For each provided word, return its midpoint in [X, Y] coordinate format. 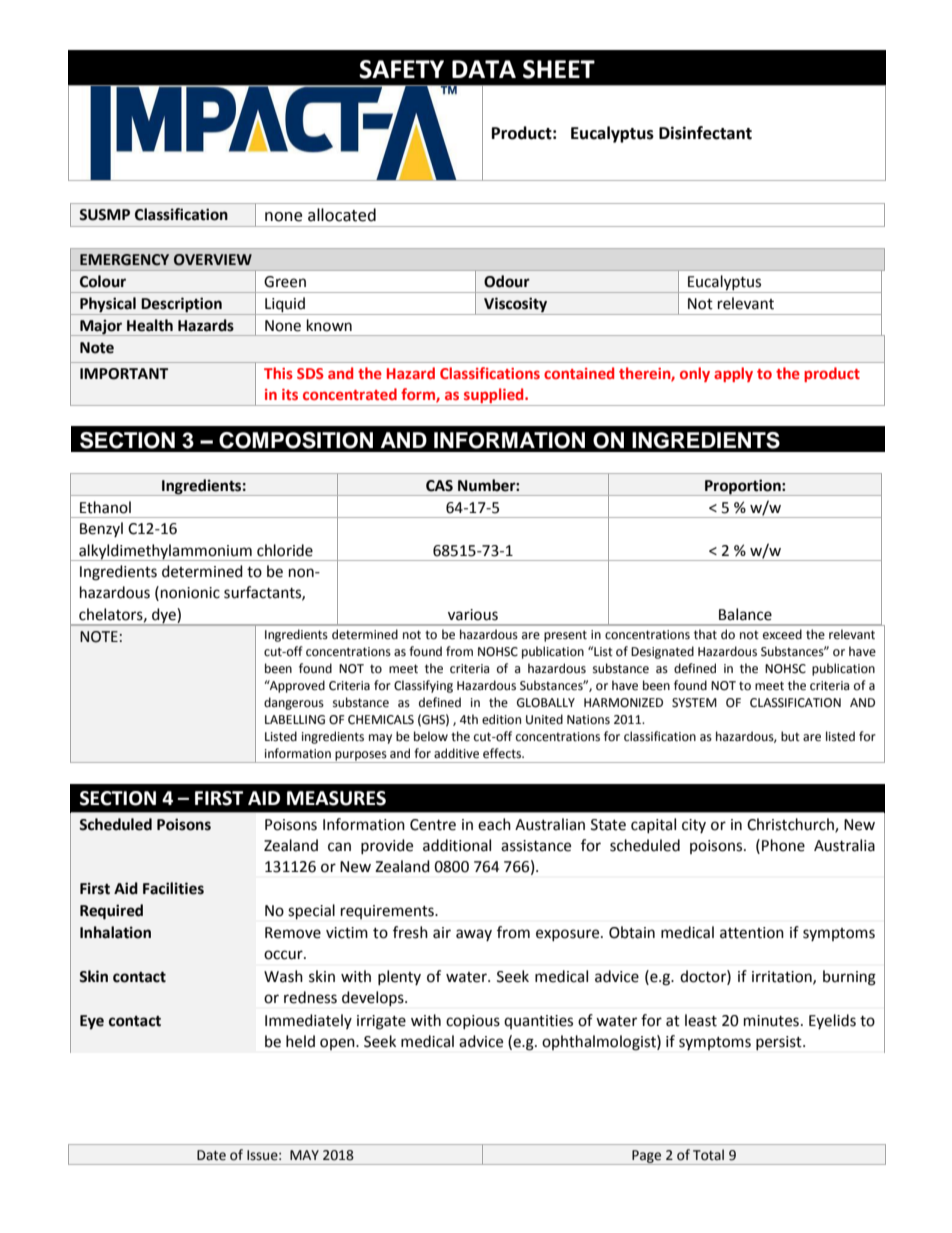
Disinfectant [705, 133]
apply [733, 374]
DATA [484, 69]
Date [211, 1155]
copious [473, 1022]
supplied [494, 397]
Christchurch [791, 825]
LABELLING [295, 720]
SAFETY [401, 69]
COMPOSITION [296, 440]
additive [456, 753]
